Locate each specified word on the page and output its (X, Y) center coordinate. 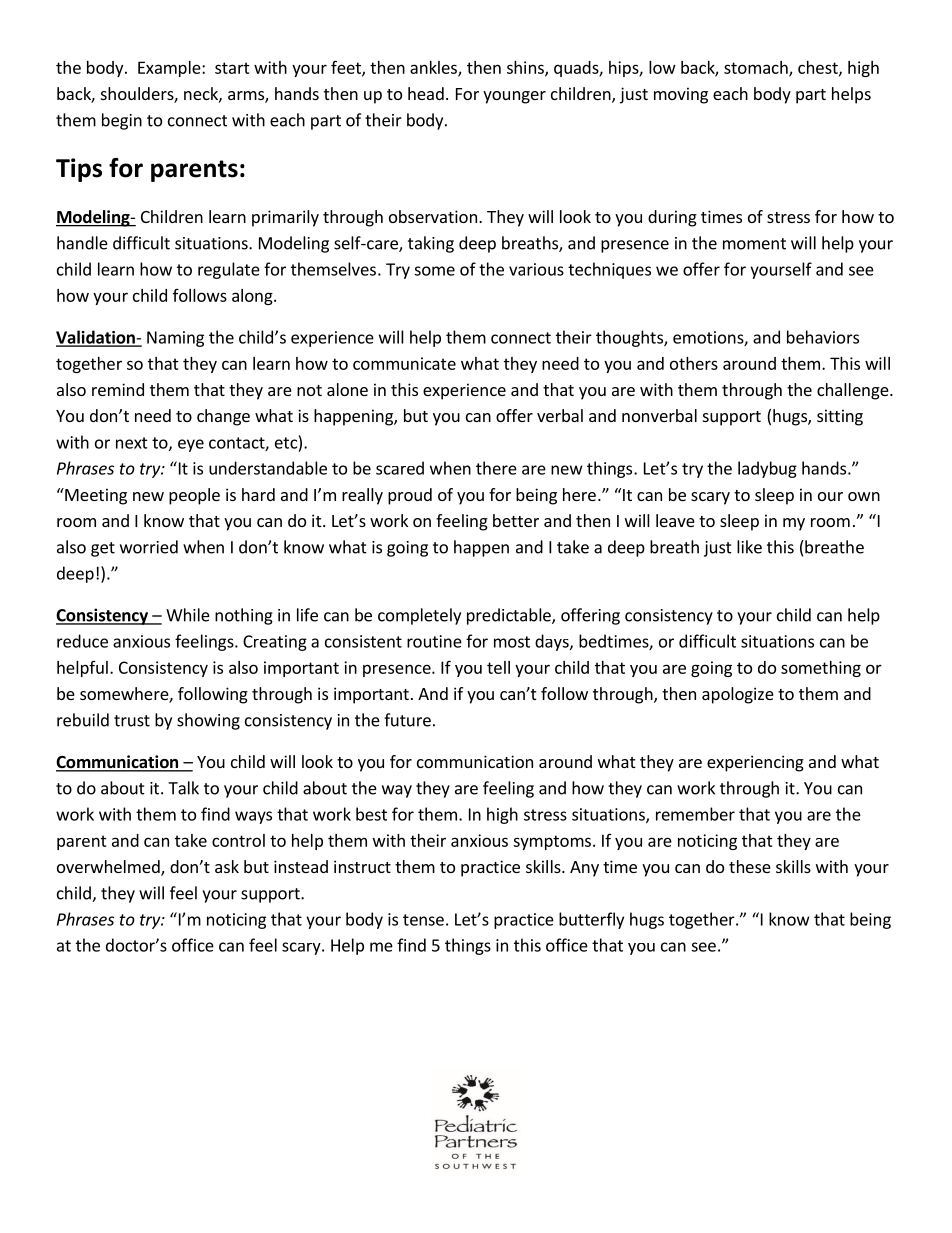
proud (410, 496)
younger (514, 97)
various (536, 269)
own (864, 496)
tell (498, 667)
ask (227, 866)
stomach (757, 68)
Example (170, 69)
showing (208, 721)
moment (754, 244)
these (750, 866)
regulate (229, 270)
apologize (738, 695)
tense (423, 920)
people (194, 496)
